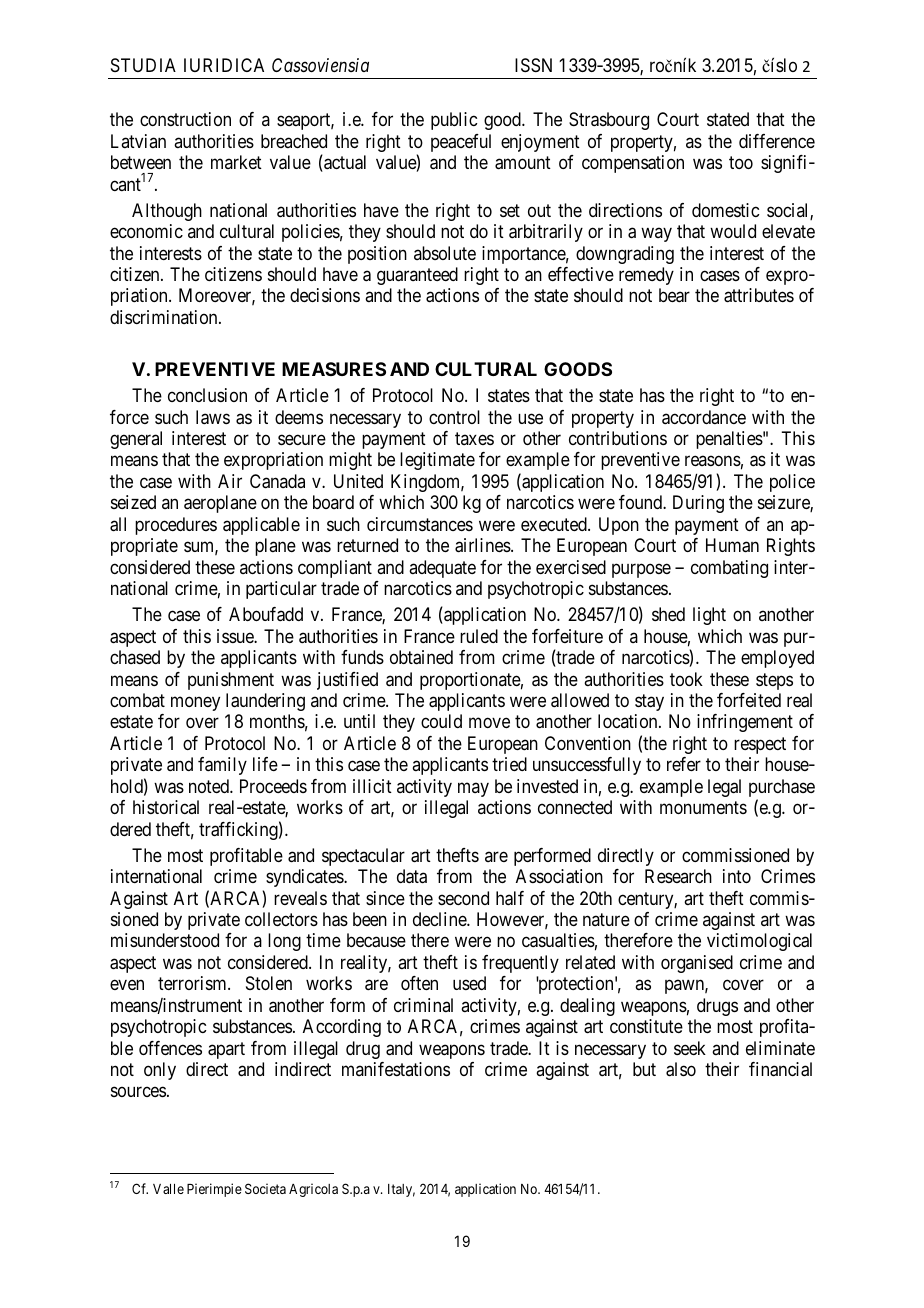 This screenshot has height=1308, width=924. I want to click on punishment, so click(231, 681).
